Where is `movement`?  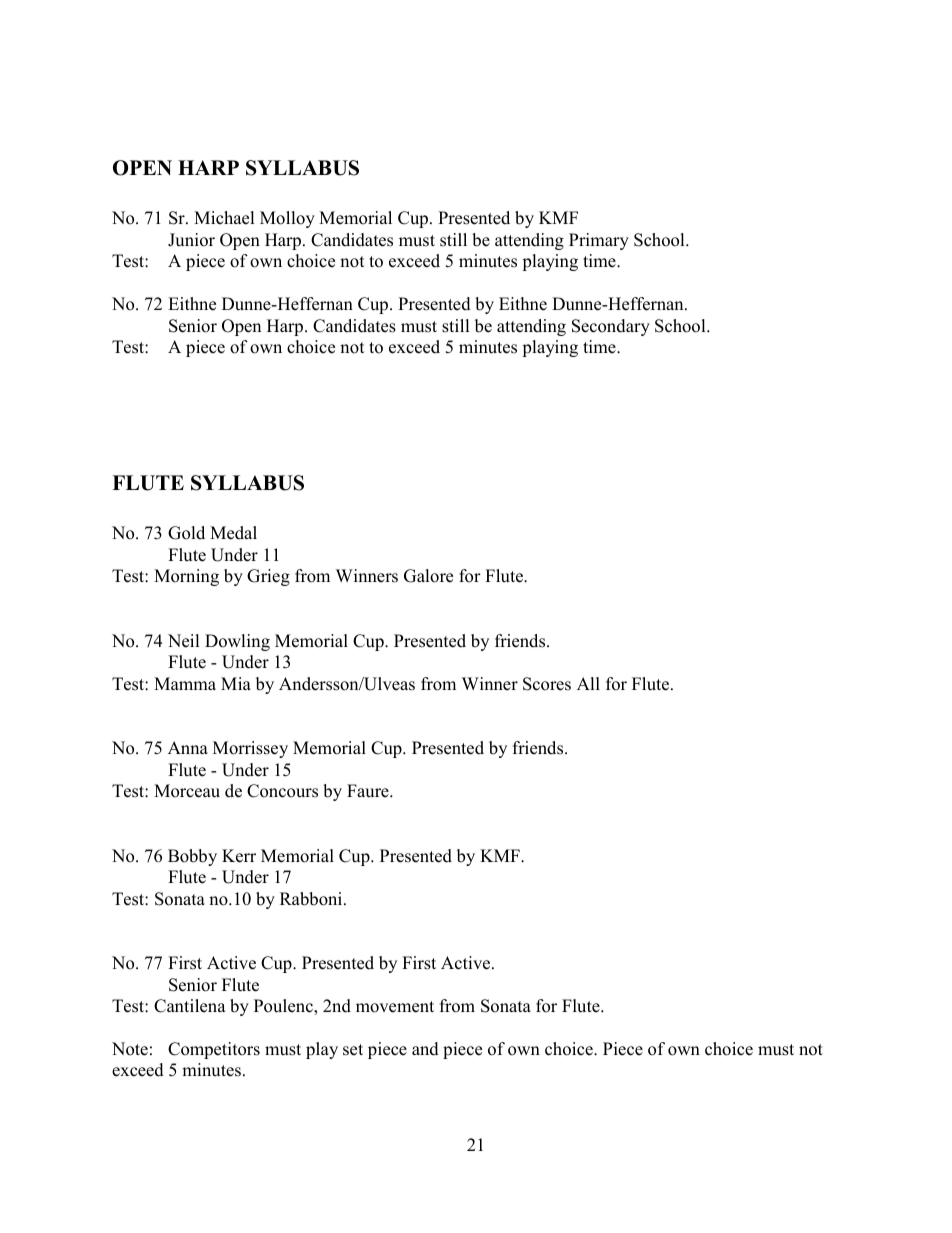
movement is located at coordinates (395, 1007).
